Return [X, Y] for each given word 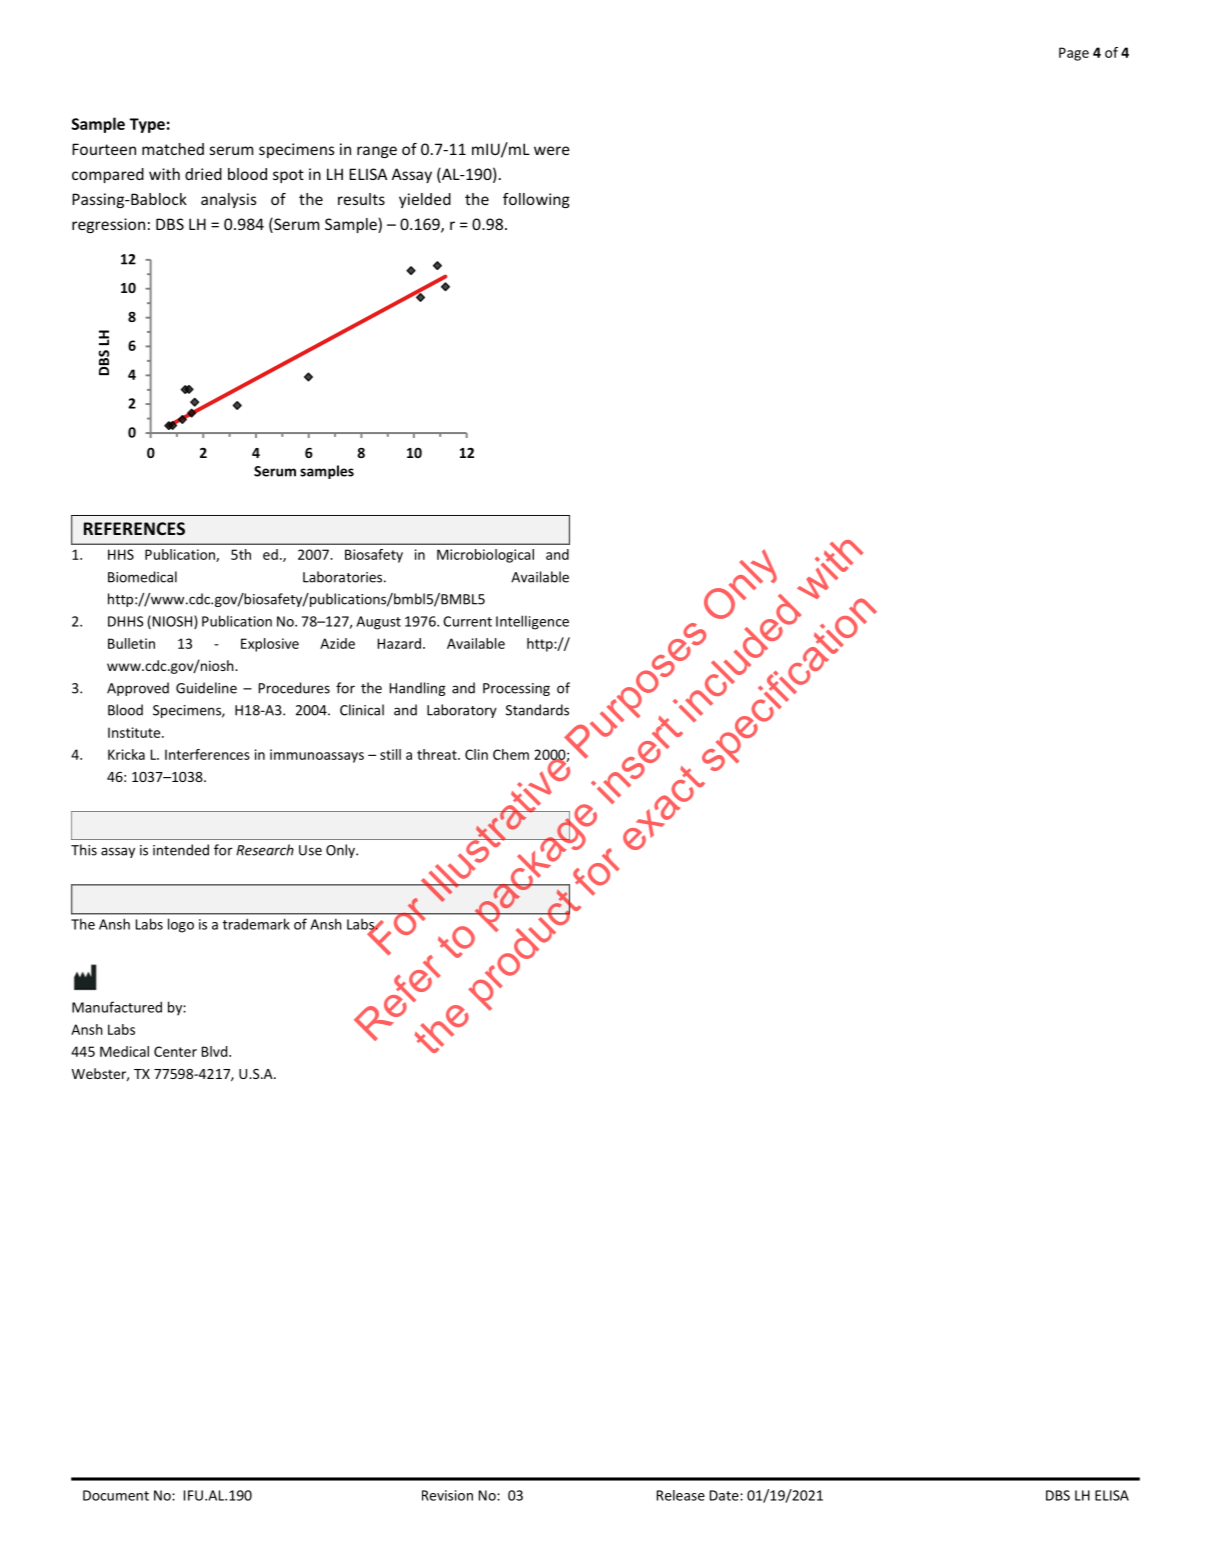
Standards [537, 710]
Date [725, 1495]
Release [681, 1495]
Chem [511, 754]
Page [1074, 54]
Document [116, 1495]
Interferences [207, 754]
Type [147, 125]
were [552, 150]
